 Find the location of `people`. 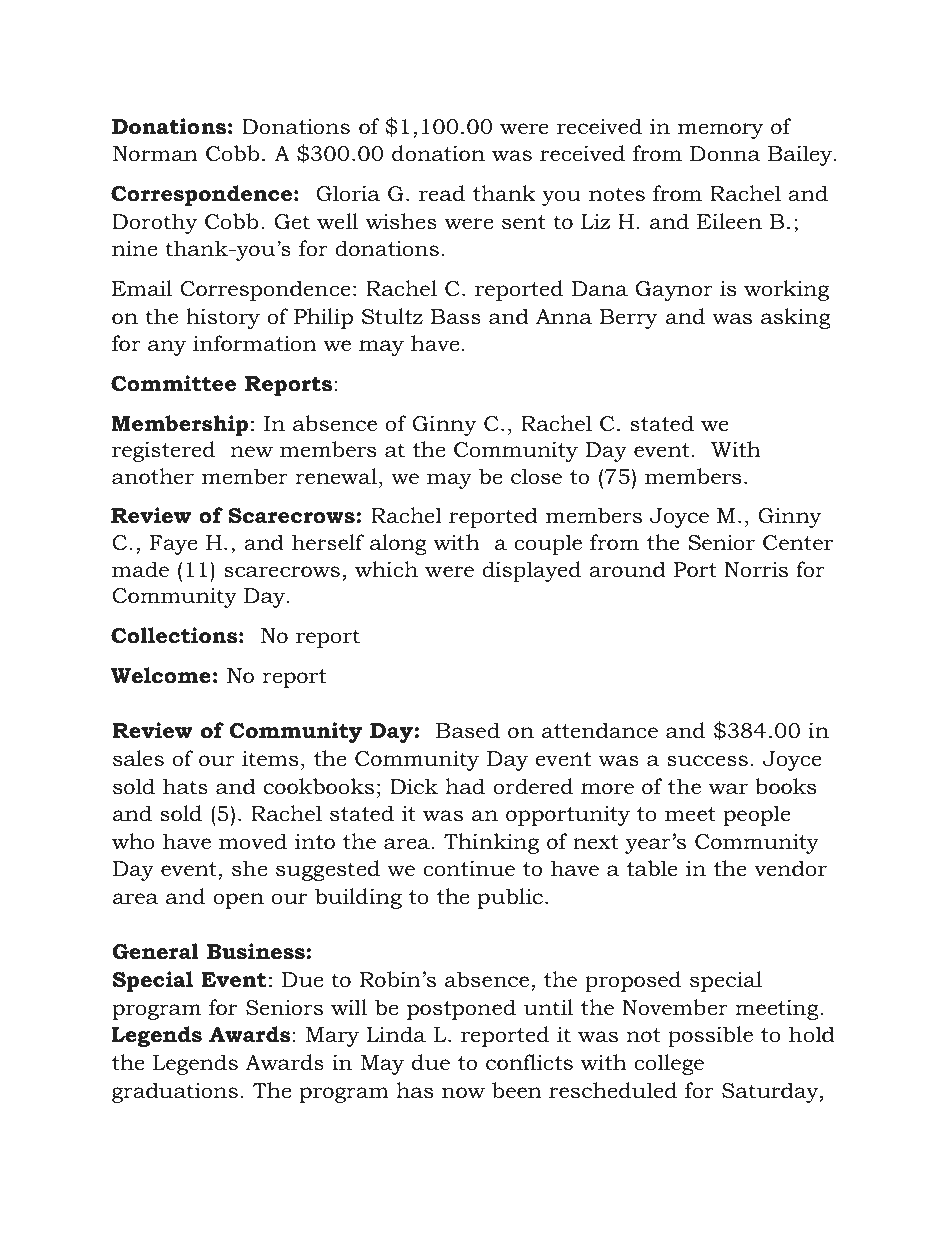

people is located at coordinates (757, 815).
